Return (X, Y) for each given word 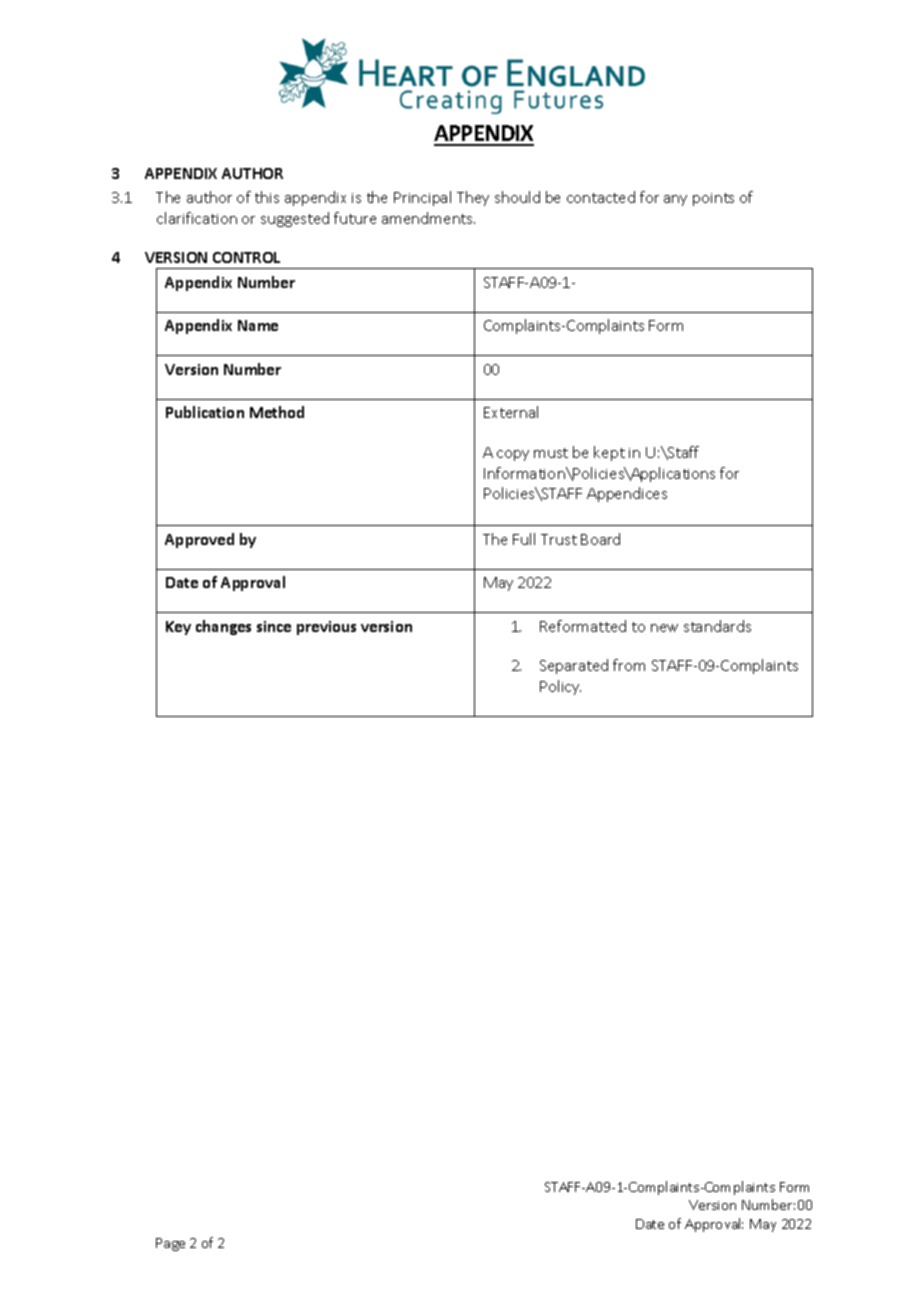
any (675, 200)
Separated (574, 666)
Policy (560, 687)
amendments (428, 218)
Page (170, 1244)
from (629, 665)
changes (223, 627)
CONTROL (246, 257)
